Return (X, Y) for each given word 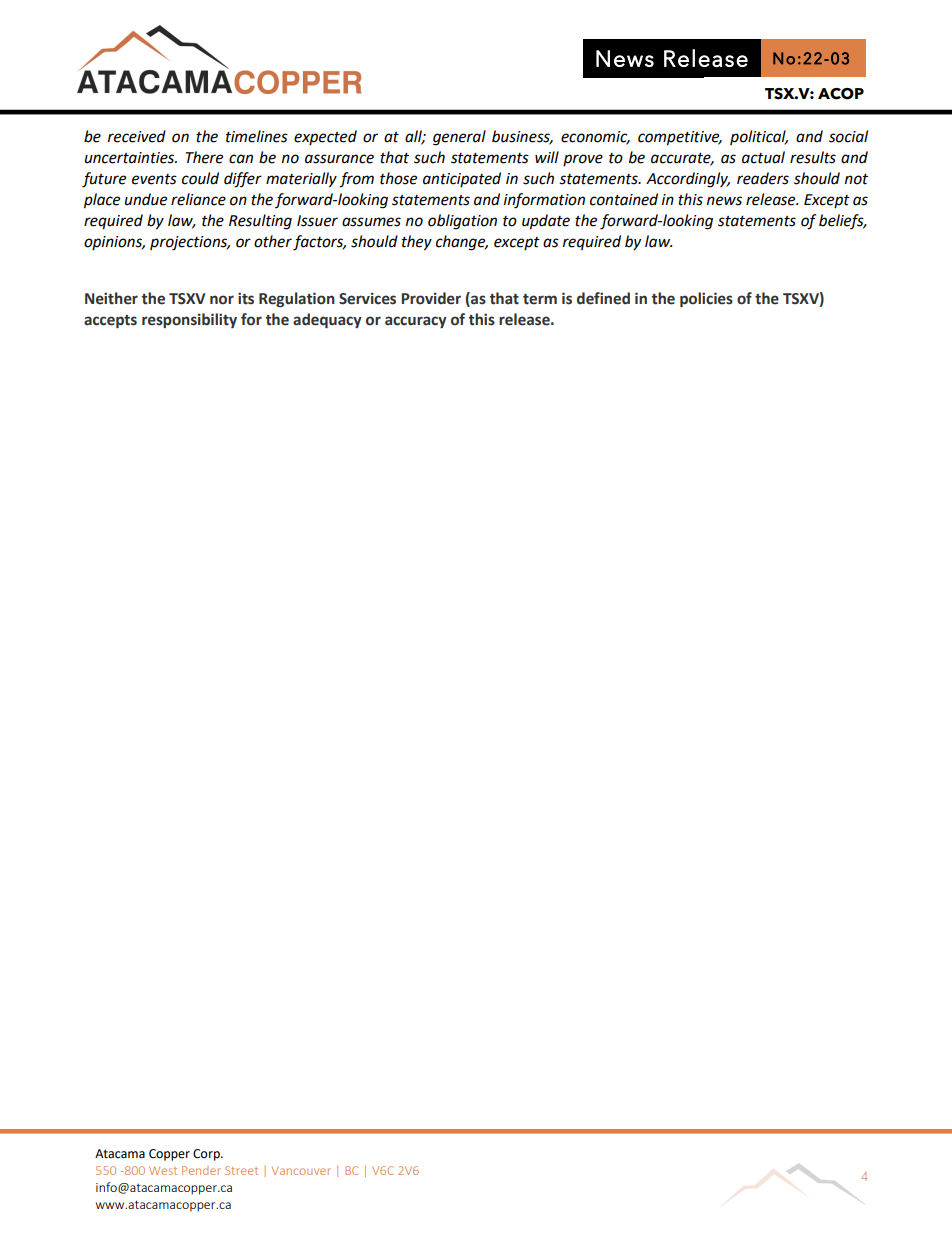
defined (603, 298)
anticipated (462, 179)
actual (763, 157)
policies (706, 299)
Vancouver (301, 1170)
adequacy (327, 320)
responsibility (189, 320)
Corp (207, 1155)
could (200, 178)
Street (241, 1170)
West (163, 1170)
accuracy (416, 322)
